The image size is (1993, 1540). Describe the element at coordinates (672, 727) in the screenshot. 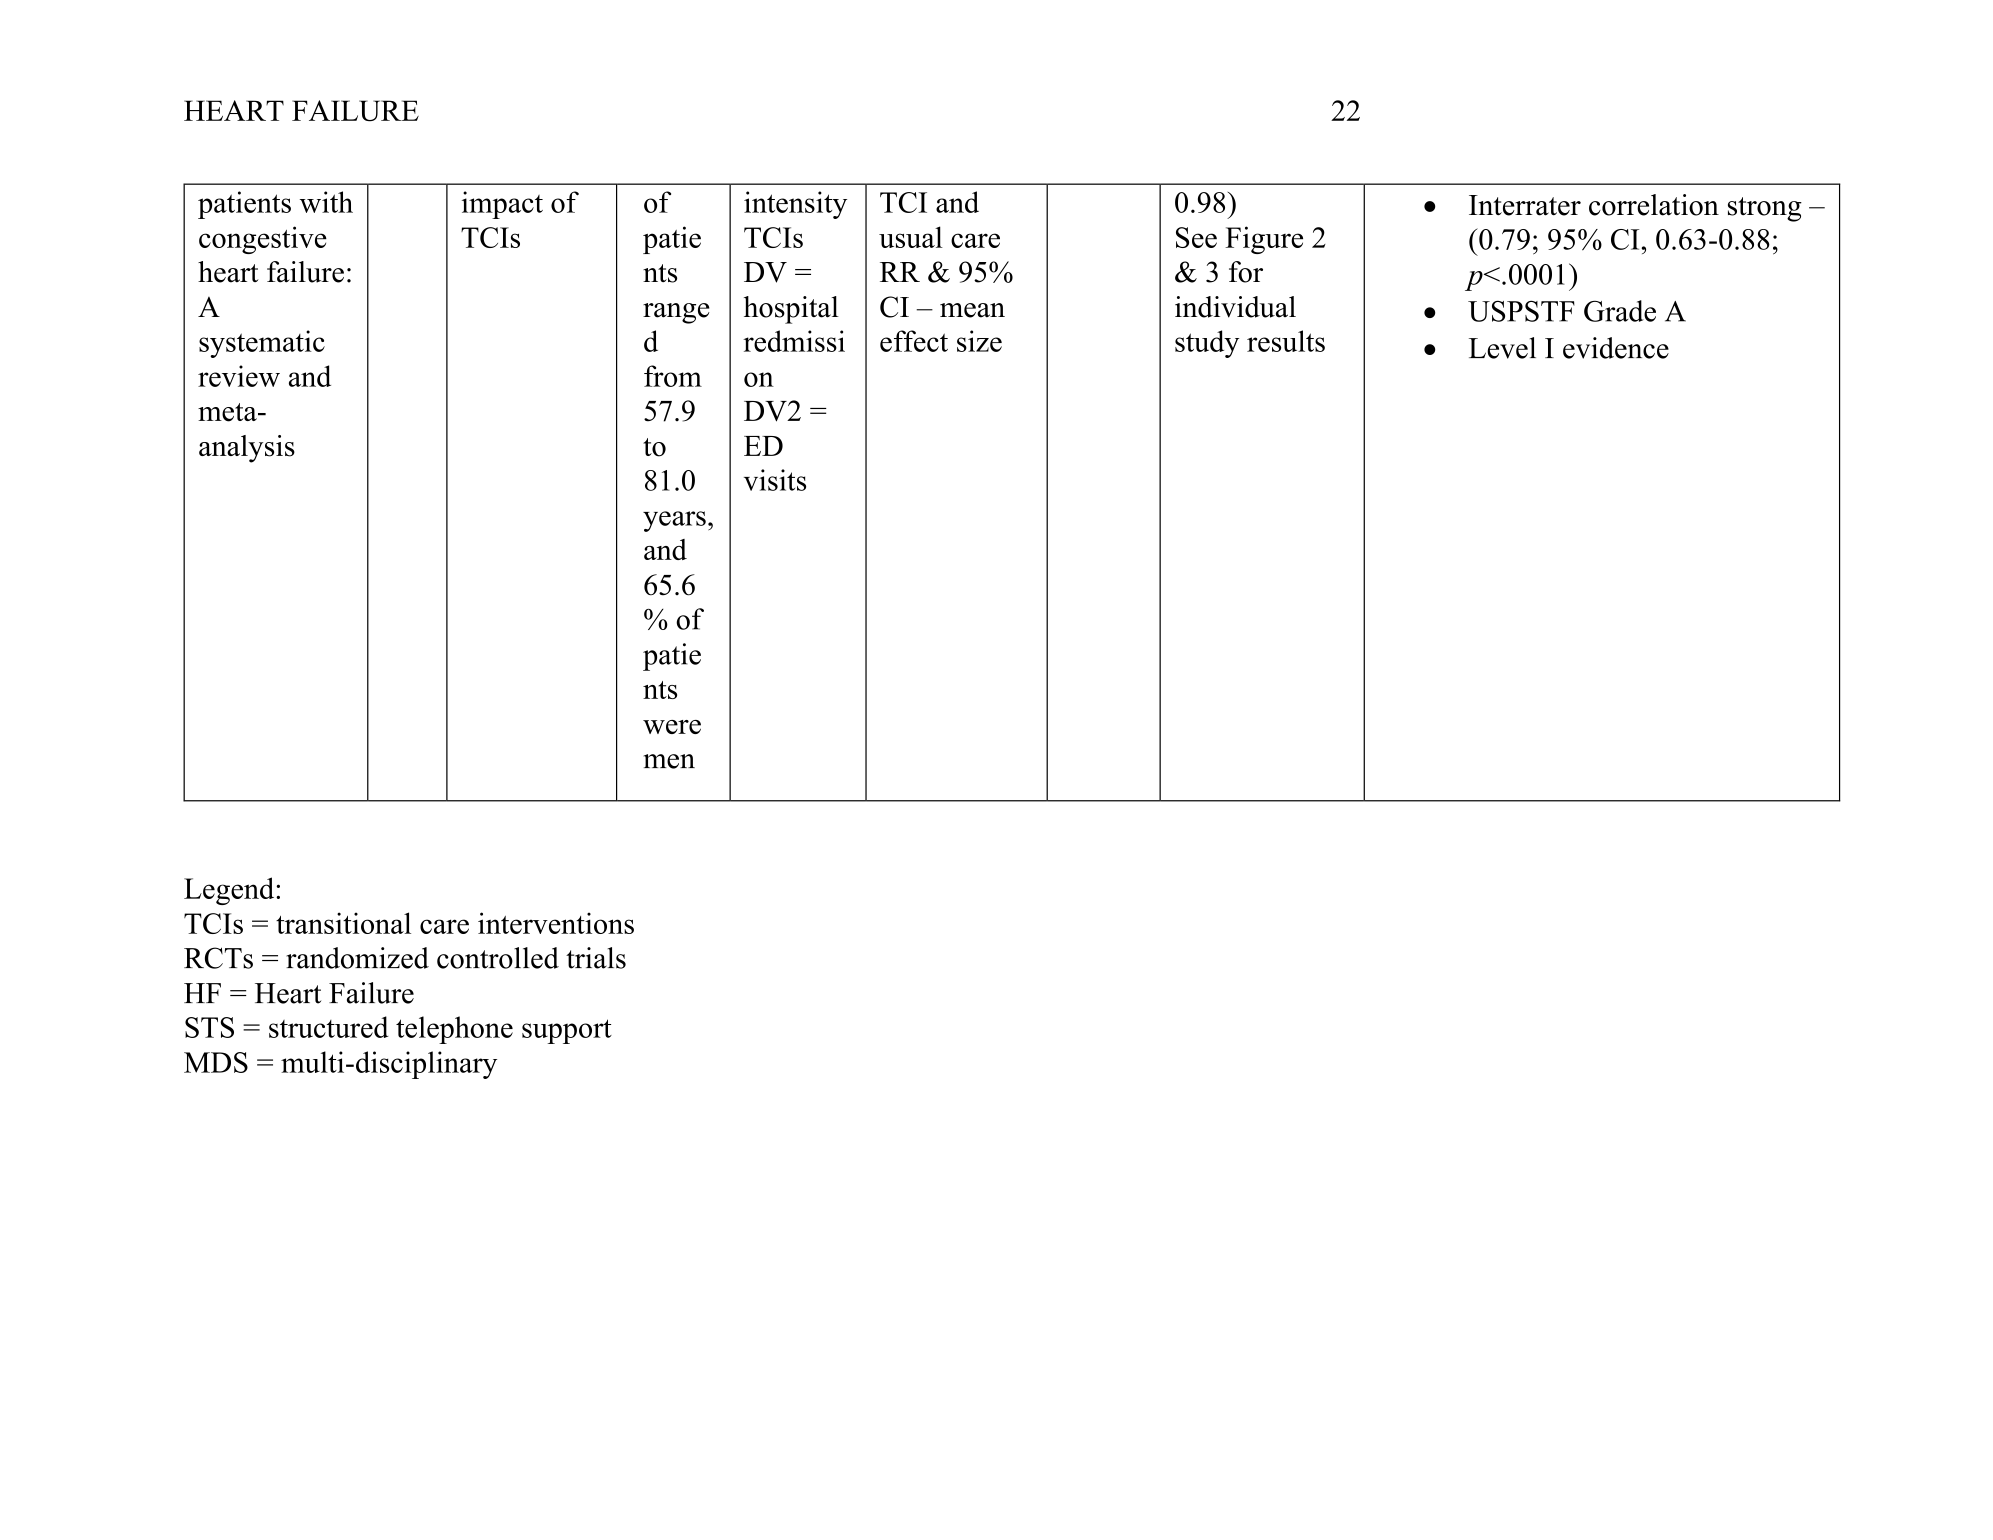

I see `were` at that location.
